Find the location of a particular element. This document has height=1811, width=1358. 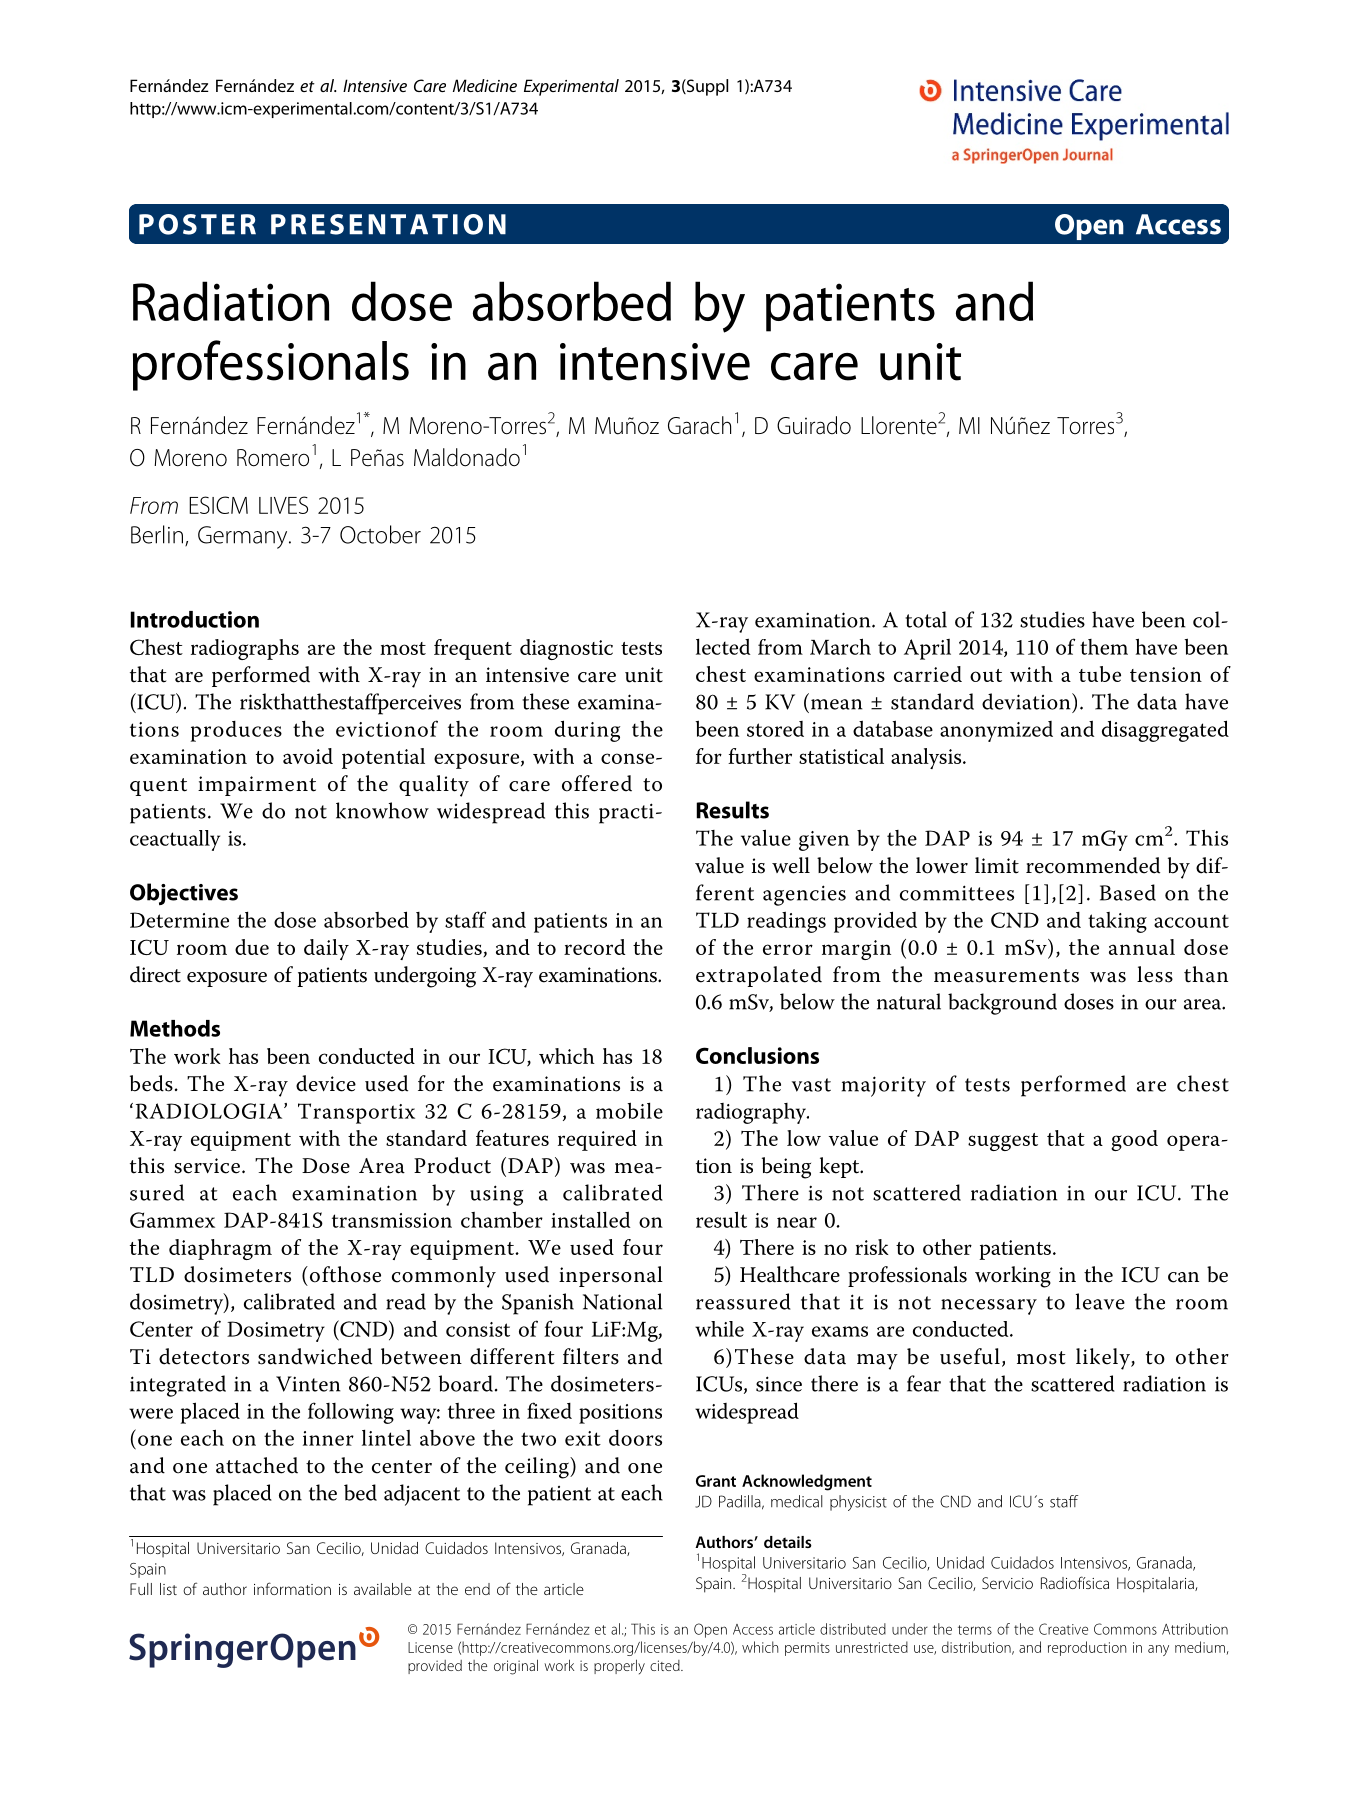

Objectives is located at coordinates (184, 894).
